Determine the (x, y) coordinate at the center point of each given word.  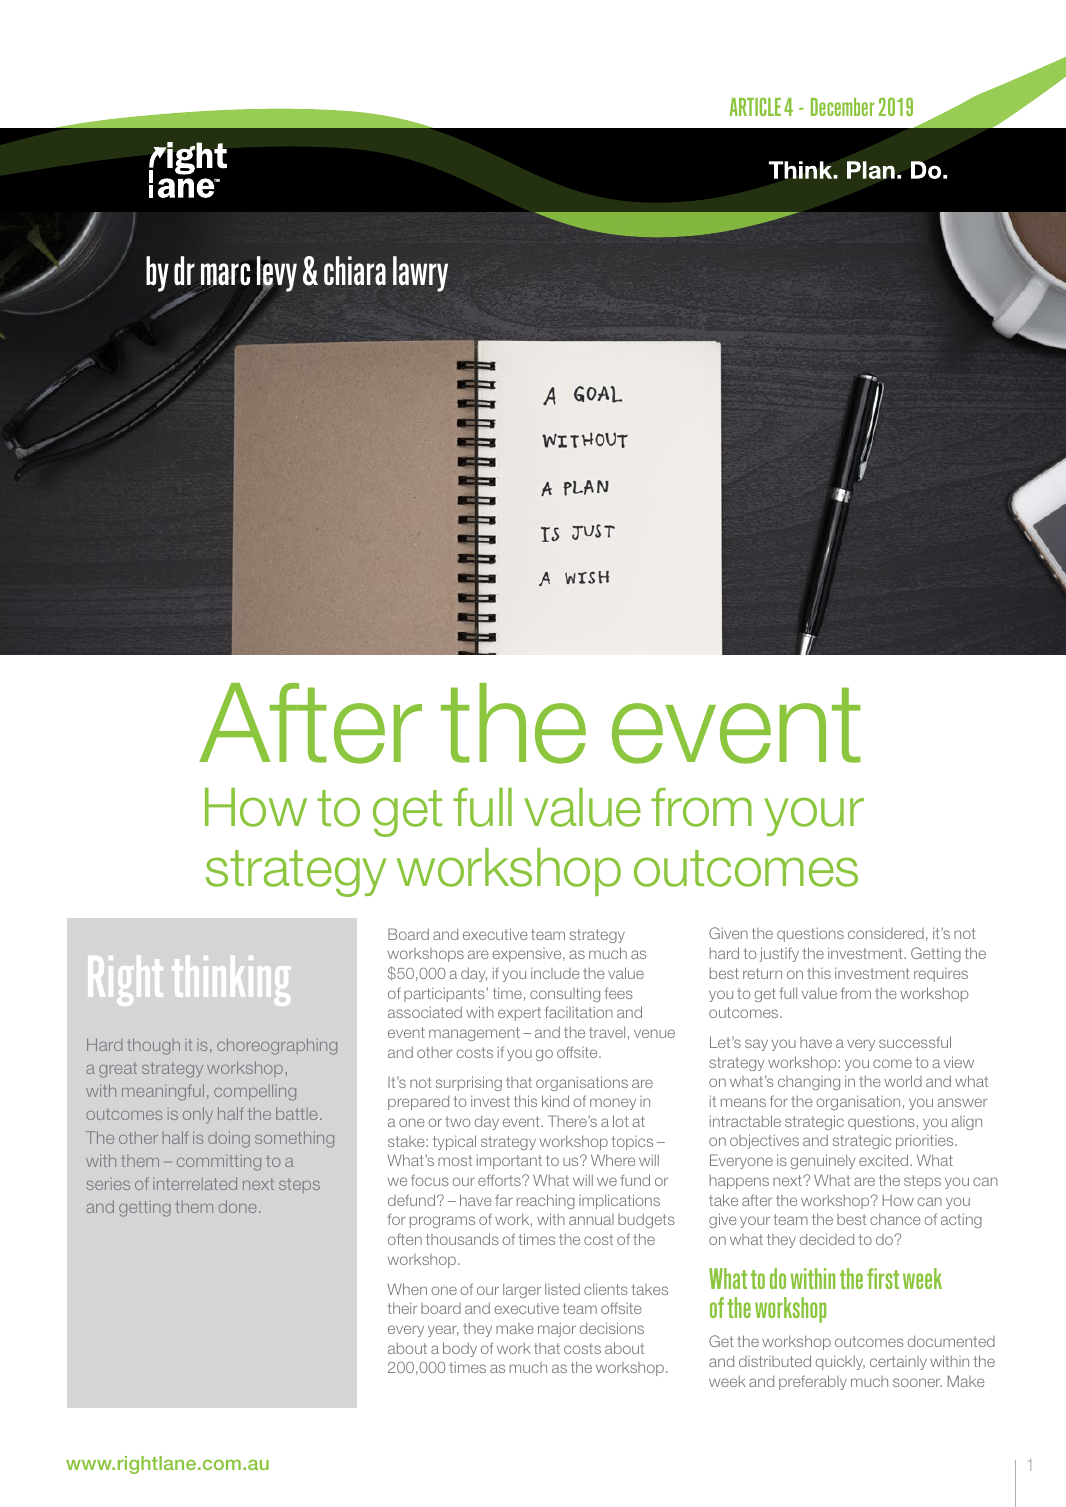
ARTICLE (755, 106)
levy (277, 274)
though (153, 1046)
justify (779, 954)
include (555, 973)
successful (915, 1042)
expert (519, 1014)
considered (886, 933)
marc (225, 274)
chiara (355, 271)
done (237, 1206)
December (842, 107)
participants (445, 994)
